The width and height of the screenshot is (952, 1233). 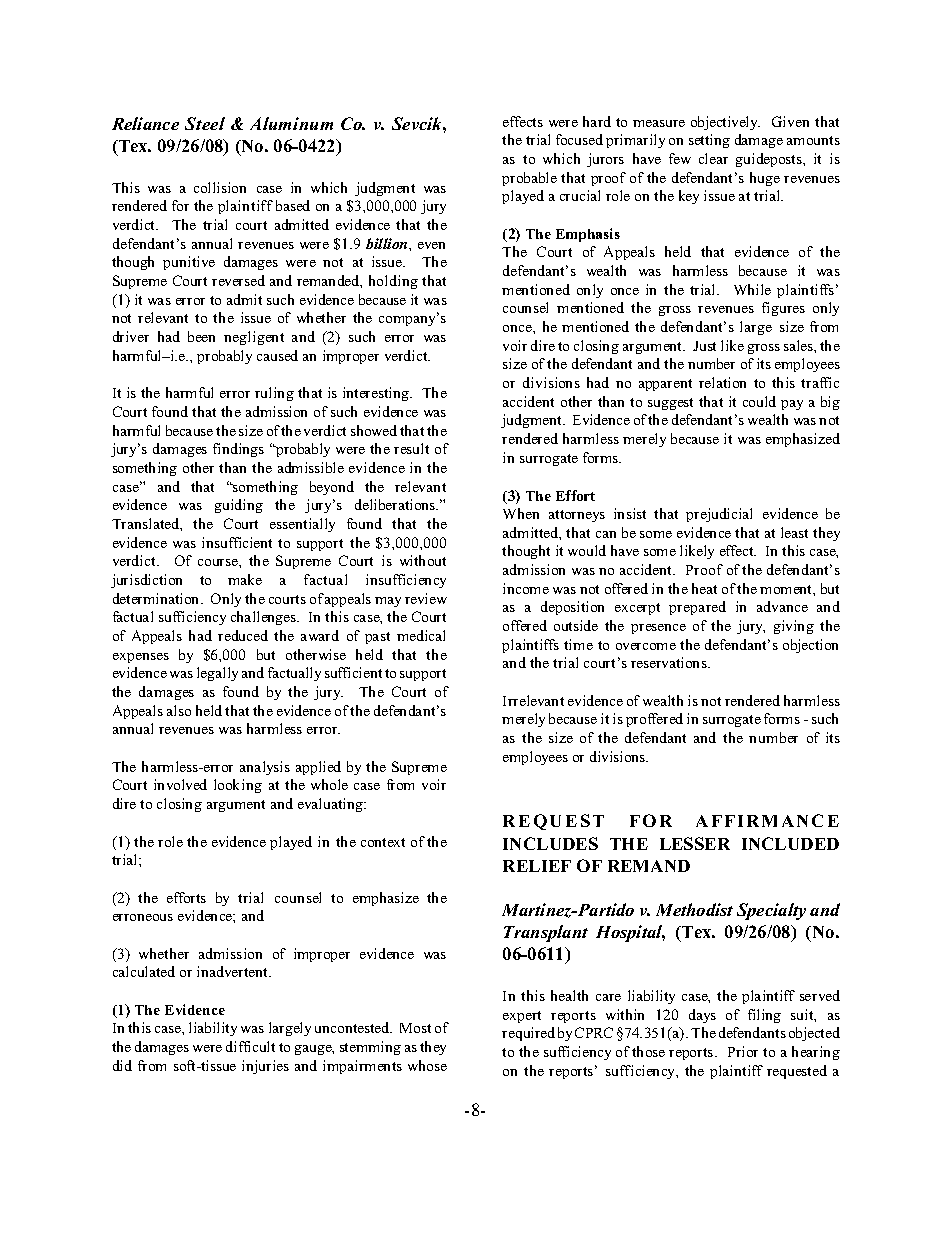 What do you see at coordinates (329, 784) in the screenshot?
I see `whole` at bounding box center [329, 784].
